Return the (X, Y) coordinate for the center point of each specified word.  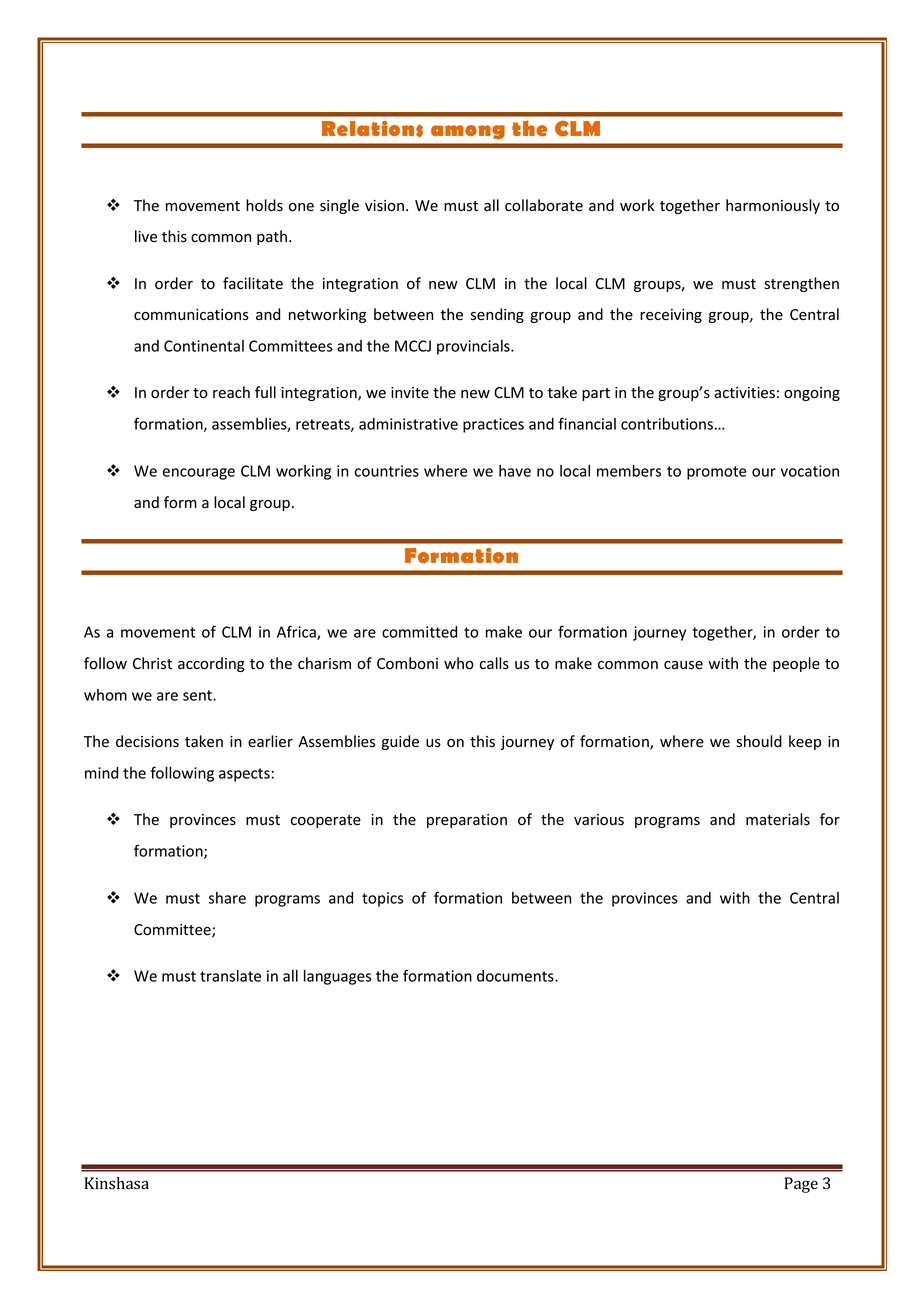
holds (264, 205)
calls (494, 663)
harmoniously (773, 206)
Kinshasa (116, 1183)
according (211, 664)
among (468, 132)
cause (683, 665)
